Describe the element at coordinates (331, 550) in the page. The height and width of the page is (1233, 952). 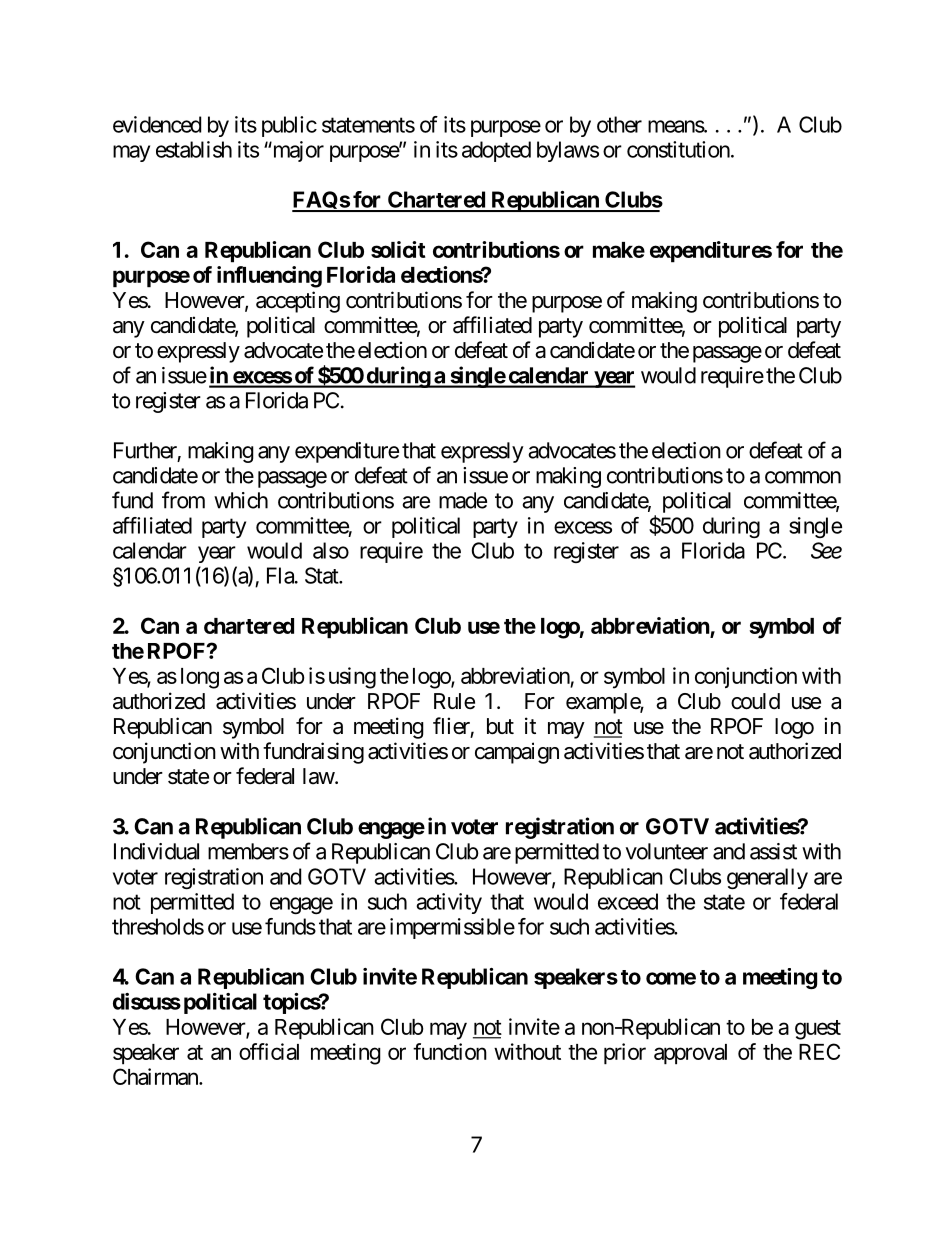
I see `also` at that location.
